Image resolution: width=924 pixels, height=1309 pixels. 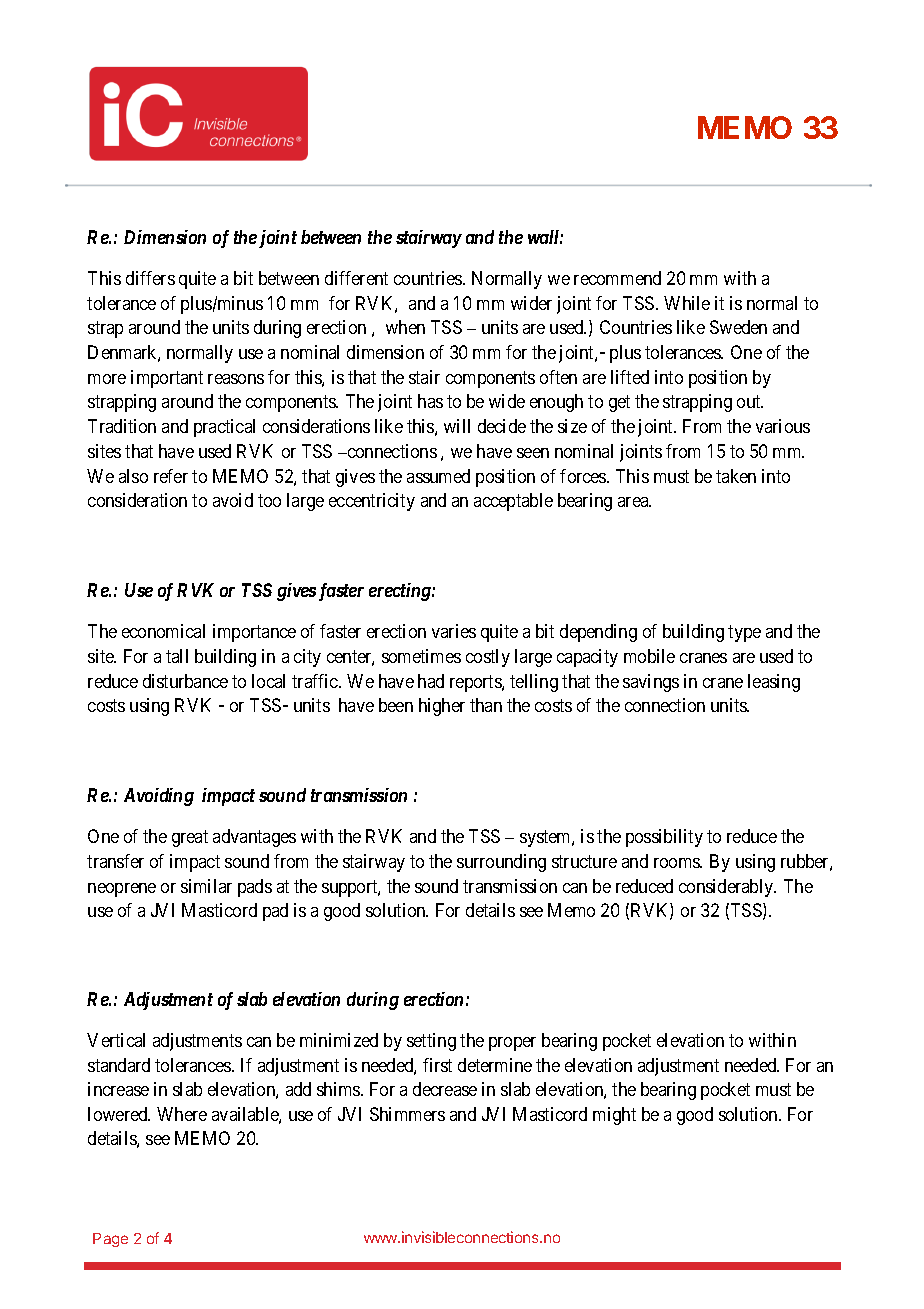 I want to click on higher, so click(x=442, y=707).
